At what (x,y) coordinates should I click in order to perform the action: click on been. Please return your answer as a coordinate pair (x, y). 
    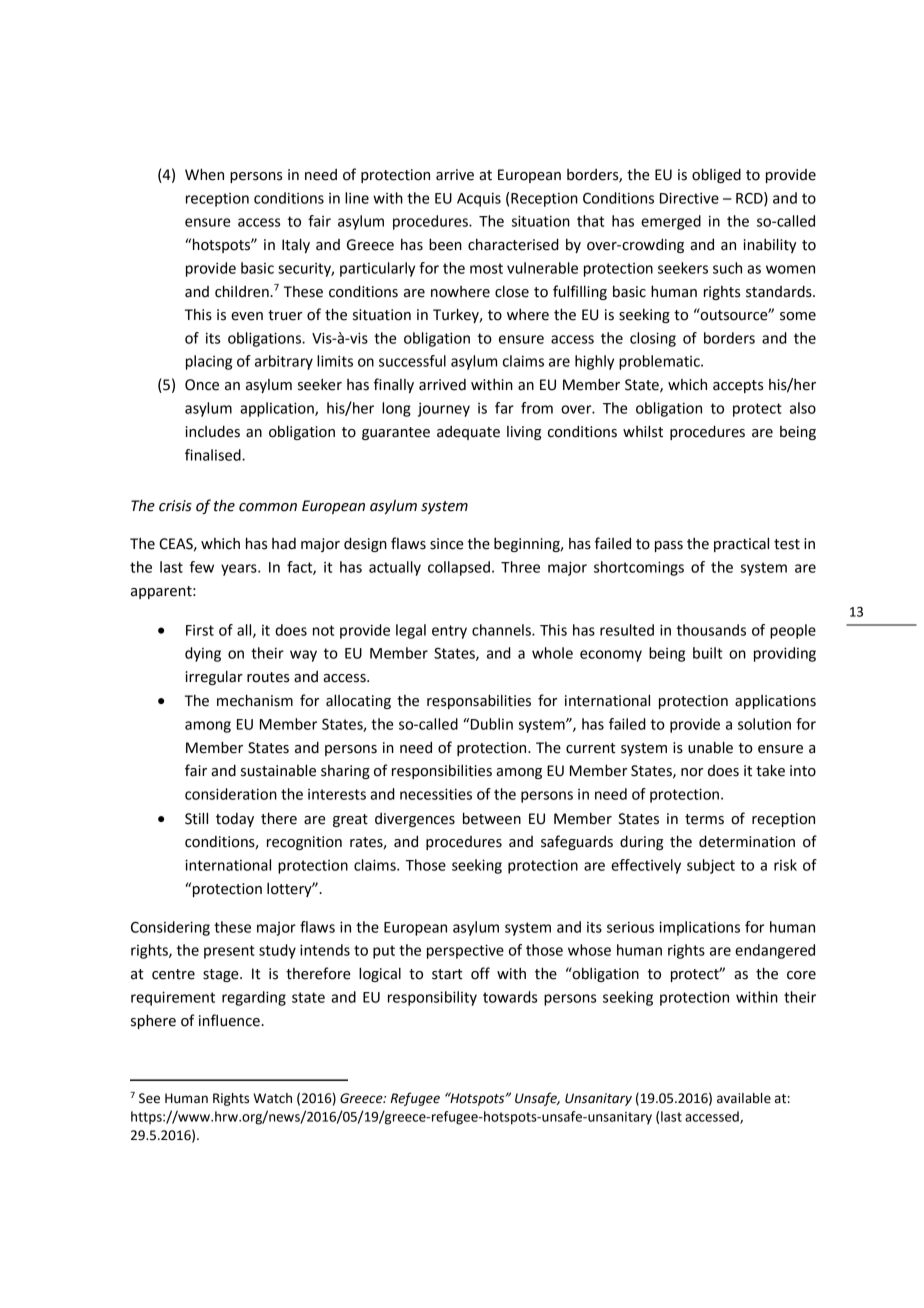
    Looking at the image, I should click on (445, 244).
